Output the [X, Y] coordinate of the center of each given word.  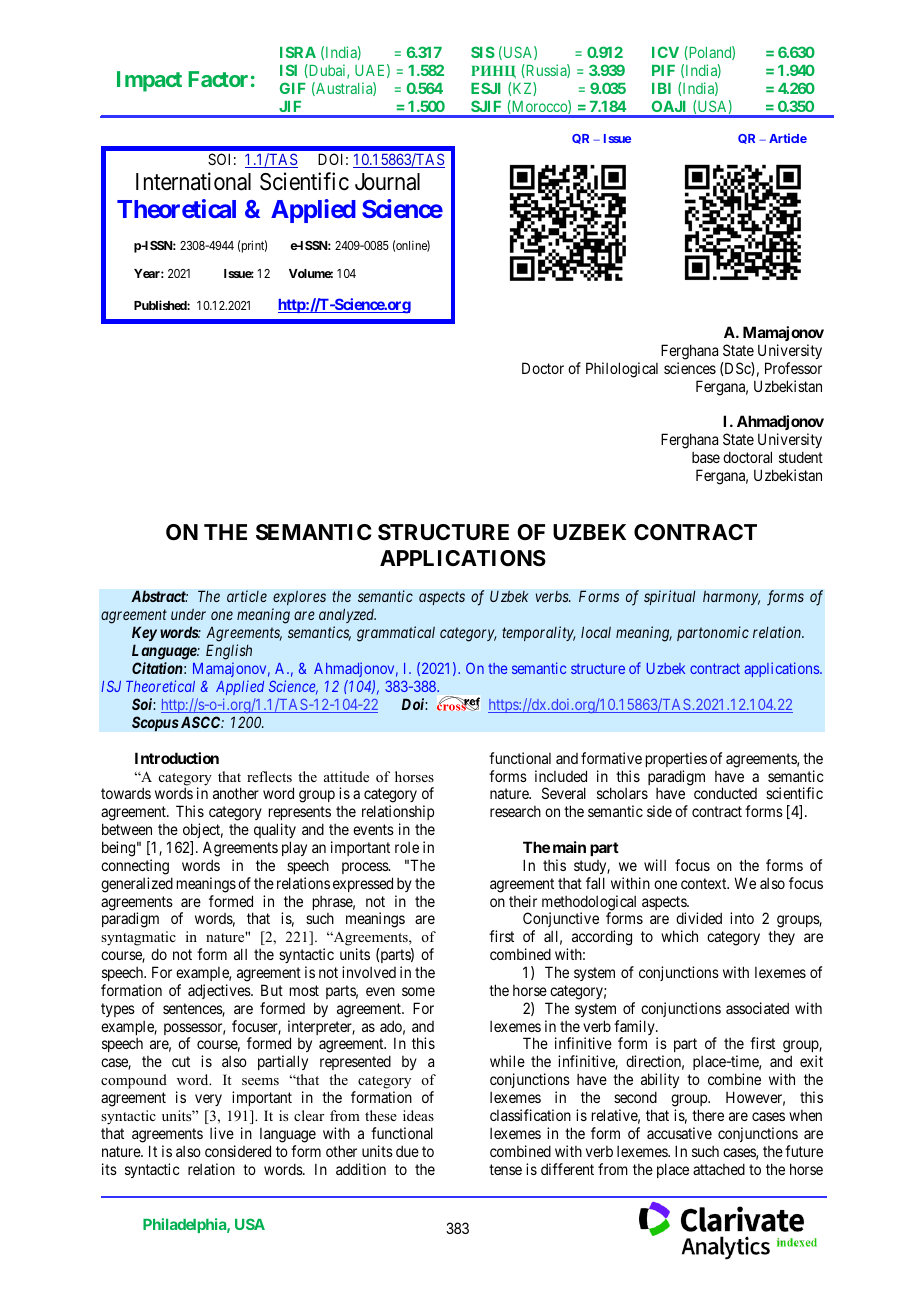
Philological [622, 370]
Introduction [177, 758]
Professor [793, 368]
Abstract [159, 596]
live [222, 1133]
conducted [725, 793]
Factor [218, 79]
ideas [418, 1115]
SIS [483, 52]
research [515, 811]
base [706, 457]
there [708, 1115]
